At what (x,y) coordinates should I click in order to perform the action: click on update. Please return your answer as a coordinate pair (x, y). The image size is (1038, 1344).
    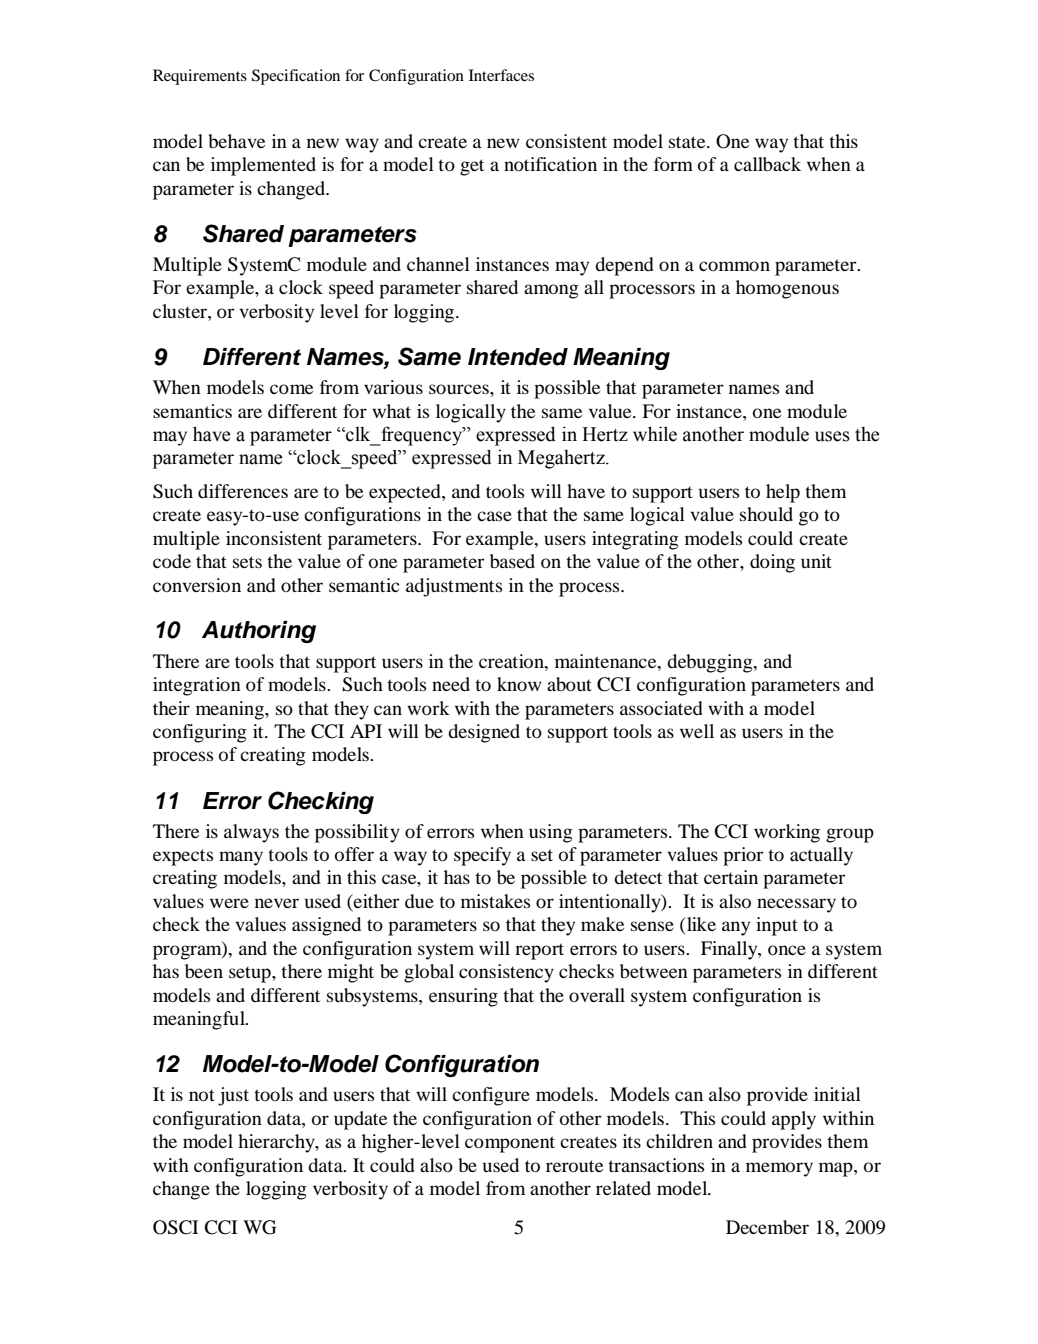
    Looking at the image, I should click on (360, 1120).
